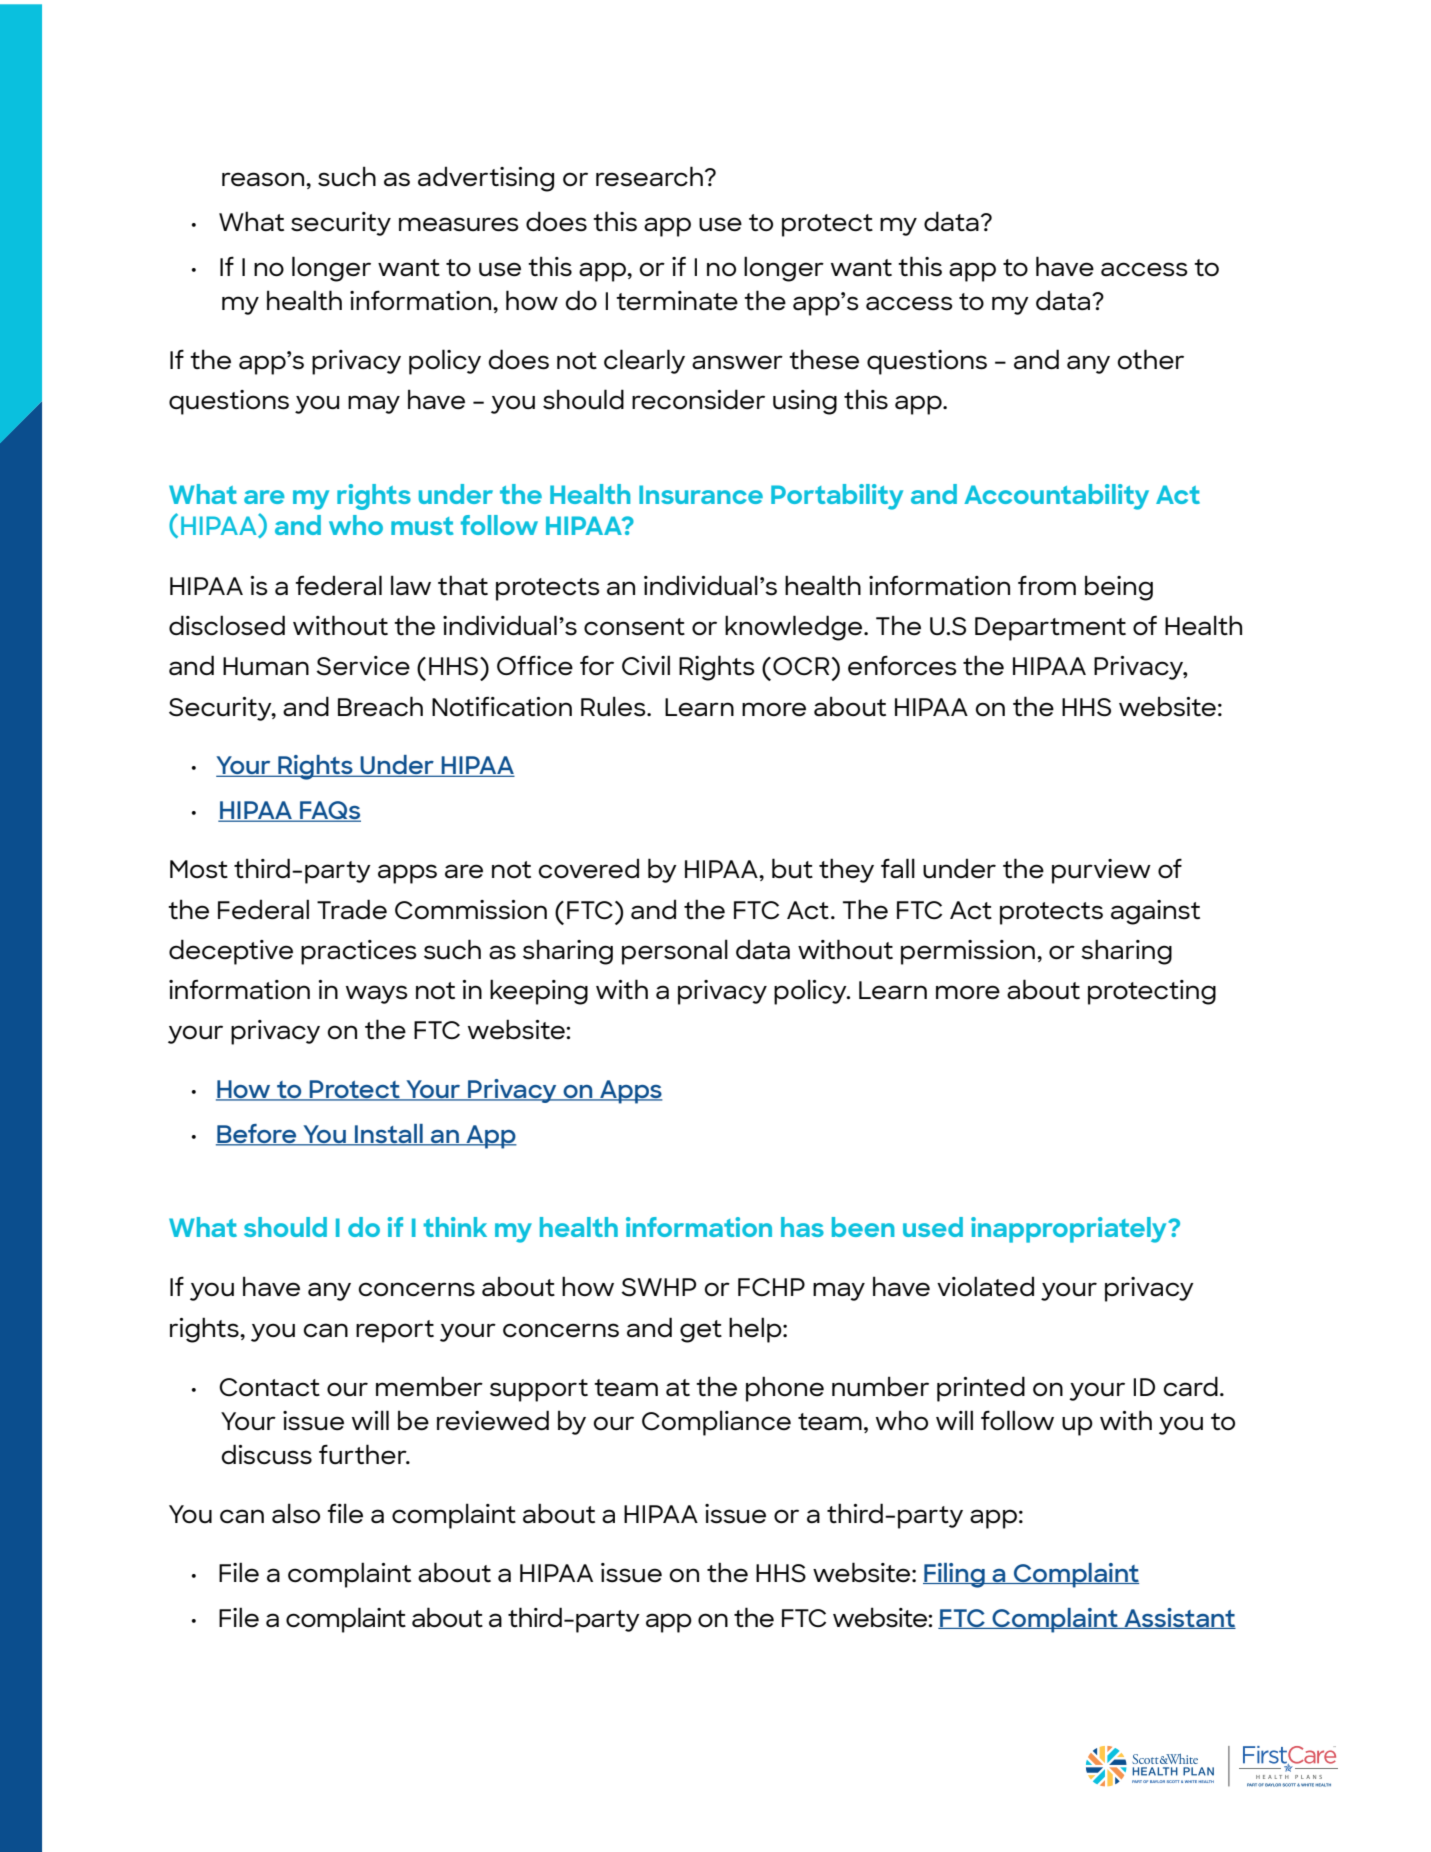  Describe the element at coordinates (1101, 871) in the screenshot. I see `purview` at that location.
